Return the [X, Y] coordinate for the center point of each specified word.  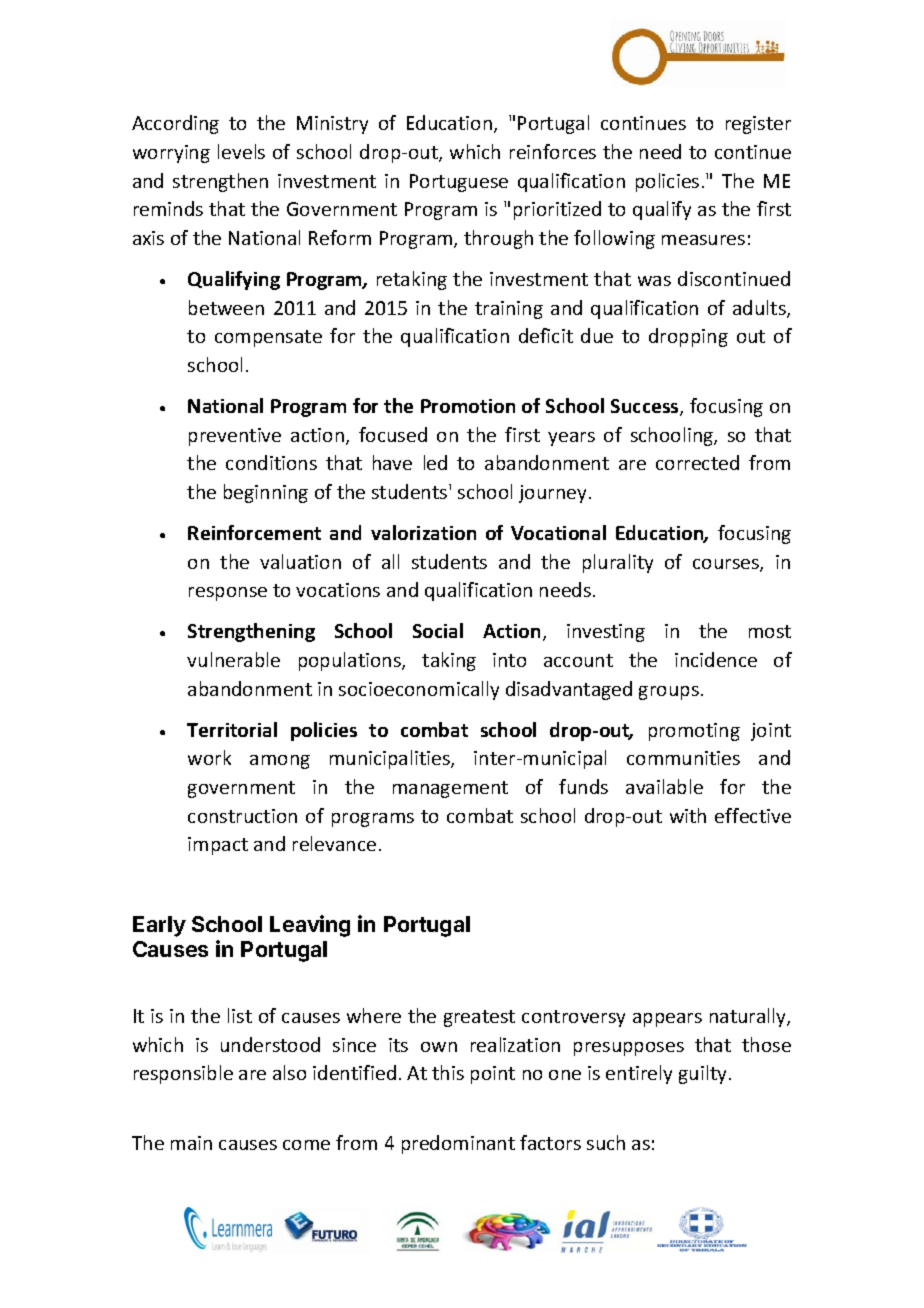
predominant [458, 1144]
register [758, 125]
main [191, 1143]
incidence [716, 659]
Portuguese [459, 183]
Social [438, 630]
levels [241, 151]
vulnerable [233, 659]
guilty [702, 1074]
